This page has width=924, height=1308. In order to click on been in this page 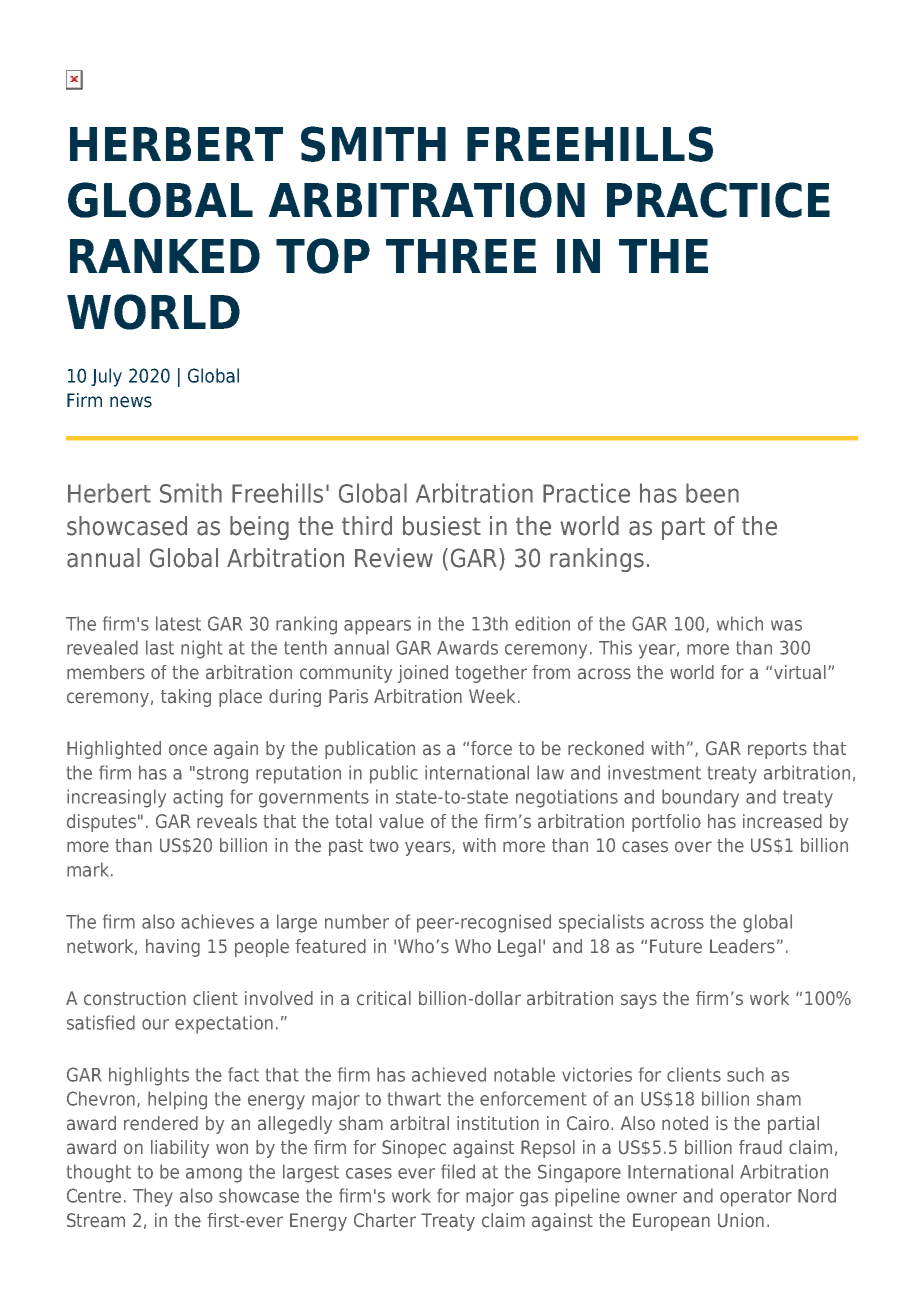, I will do `click(712, 493)`.
